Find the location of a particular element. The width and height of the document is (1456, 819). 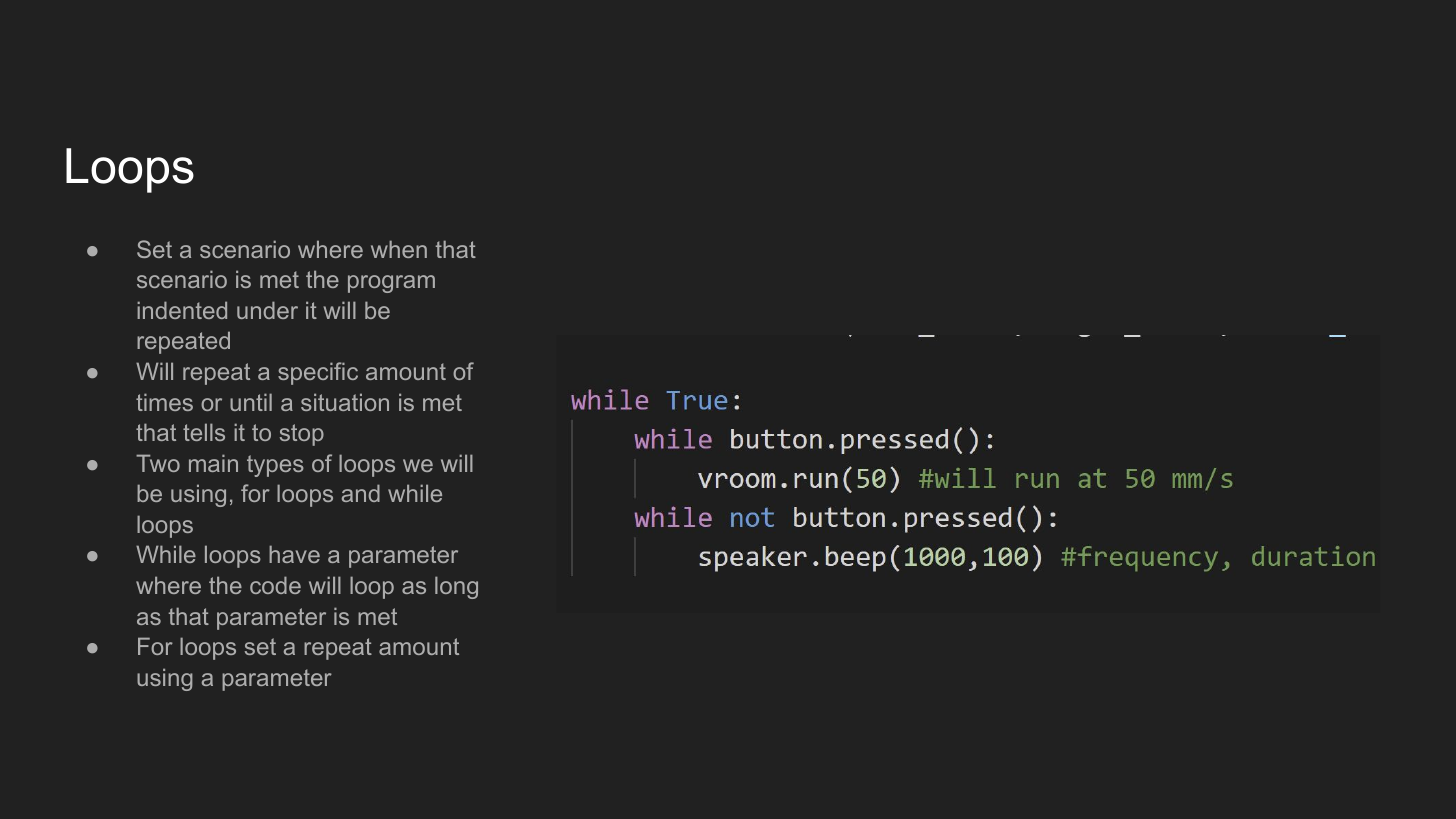

specific is located at coordinates (318, 373).
